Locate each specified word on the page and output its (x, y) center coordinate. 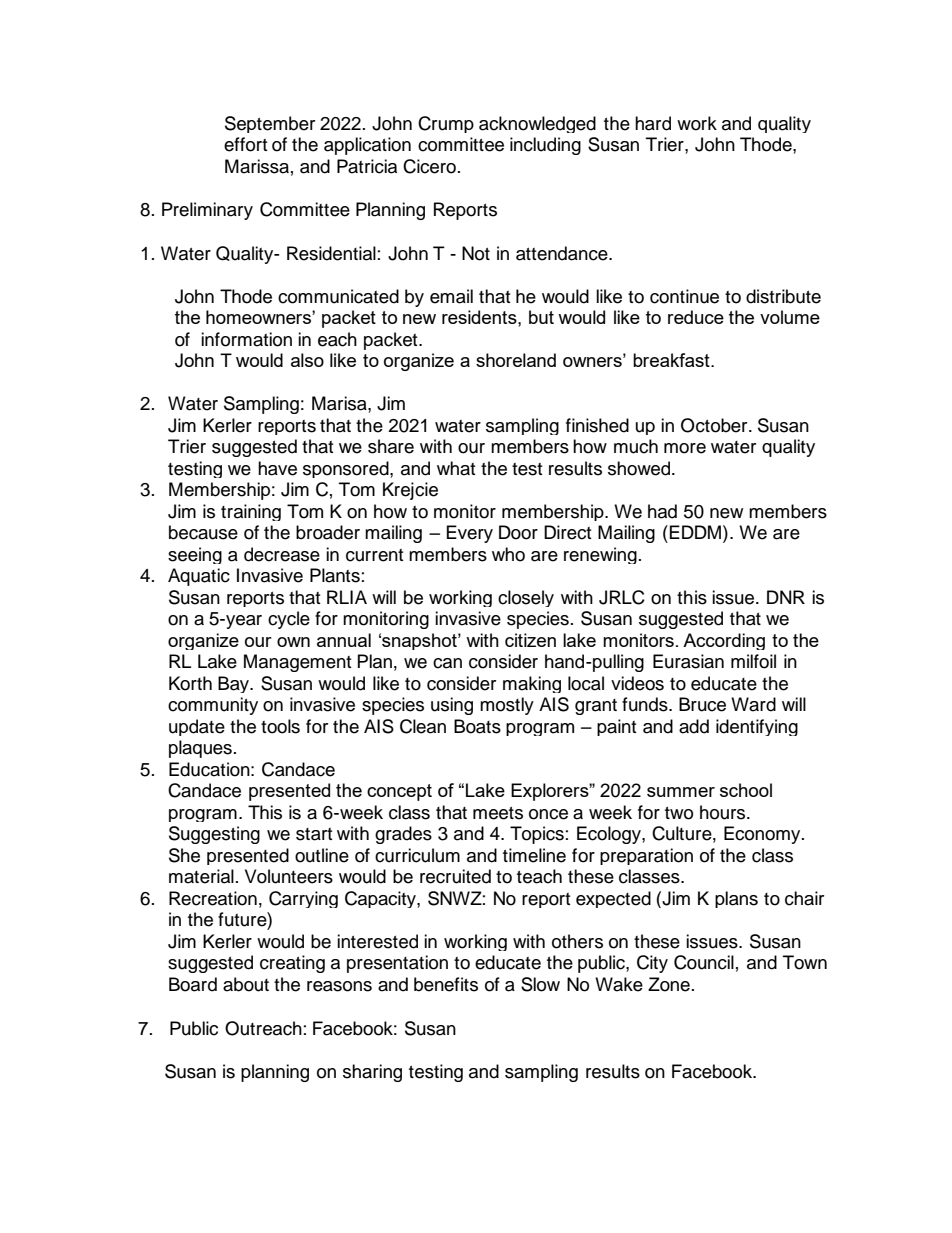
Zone (669, 984)
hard (653, 123)
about (246, 984)
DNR (786, 597)
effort (245, 144)
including (545, 146)
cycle (289, 620)
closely (526, 598)
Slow (540, 984)
